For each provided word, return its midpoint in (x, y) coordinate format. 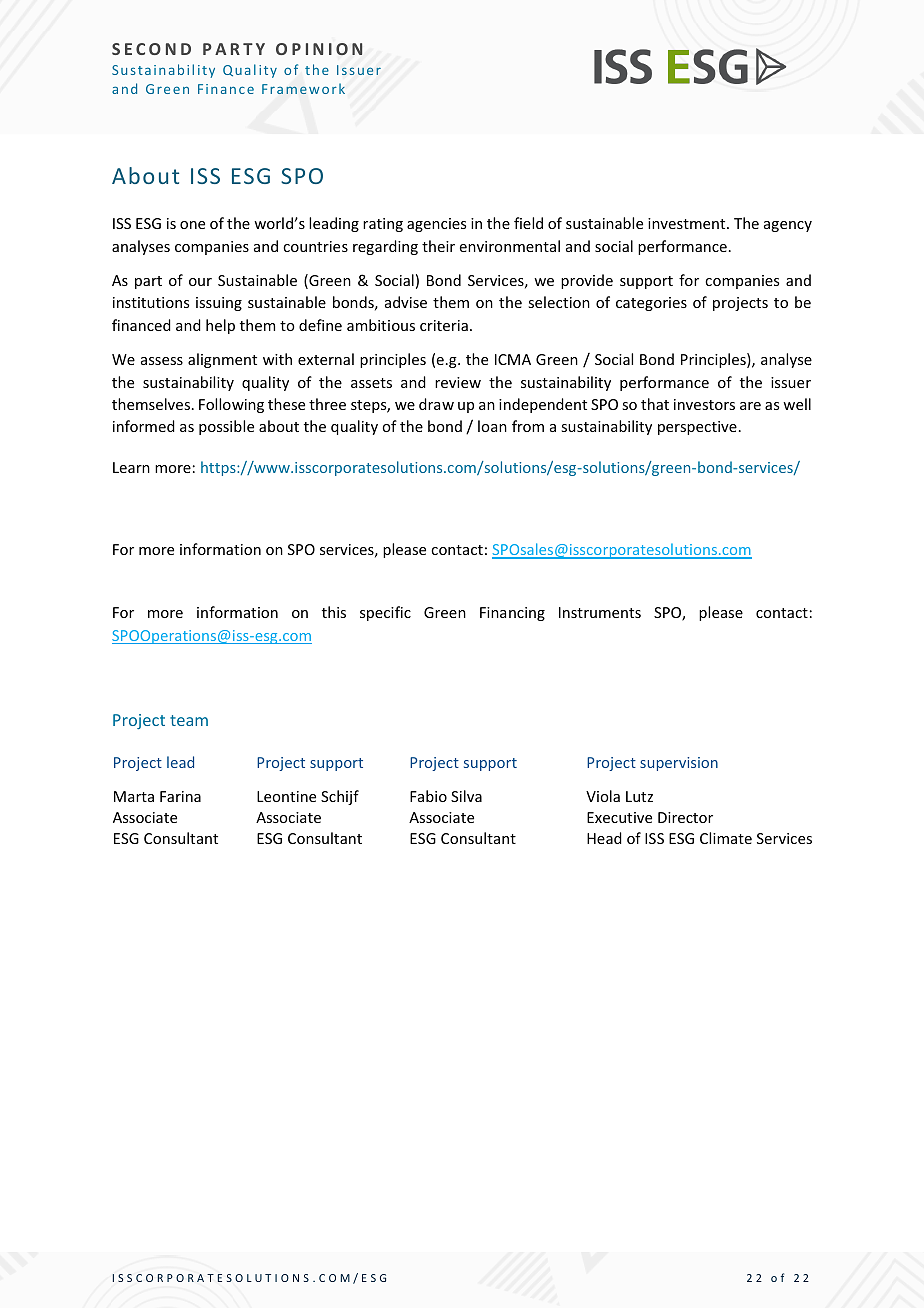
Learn (131, 467)
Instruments (600, 612)
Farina (180, 796)
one (192, 225)
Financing (512, 614)
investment (688, 223)
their (438, 246)
